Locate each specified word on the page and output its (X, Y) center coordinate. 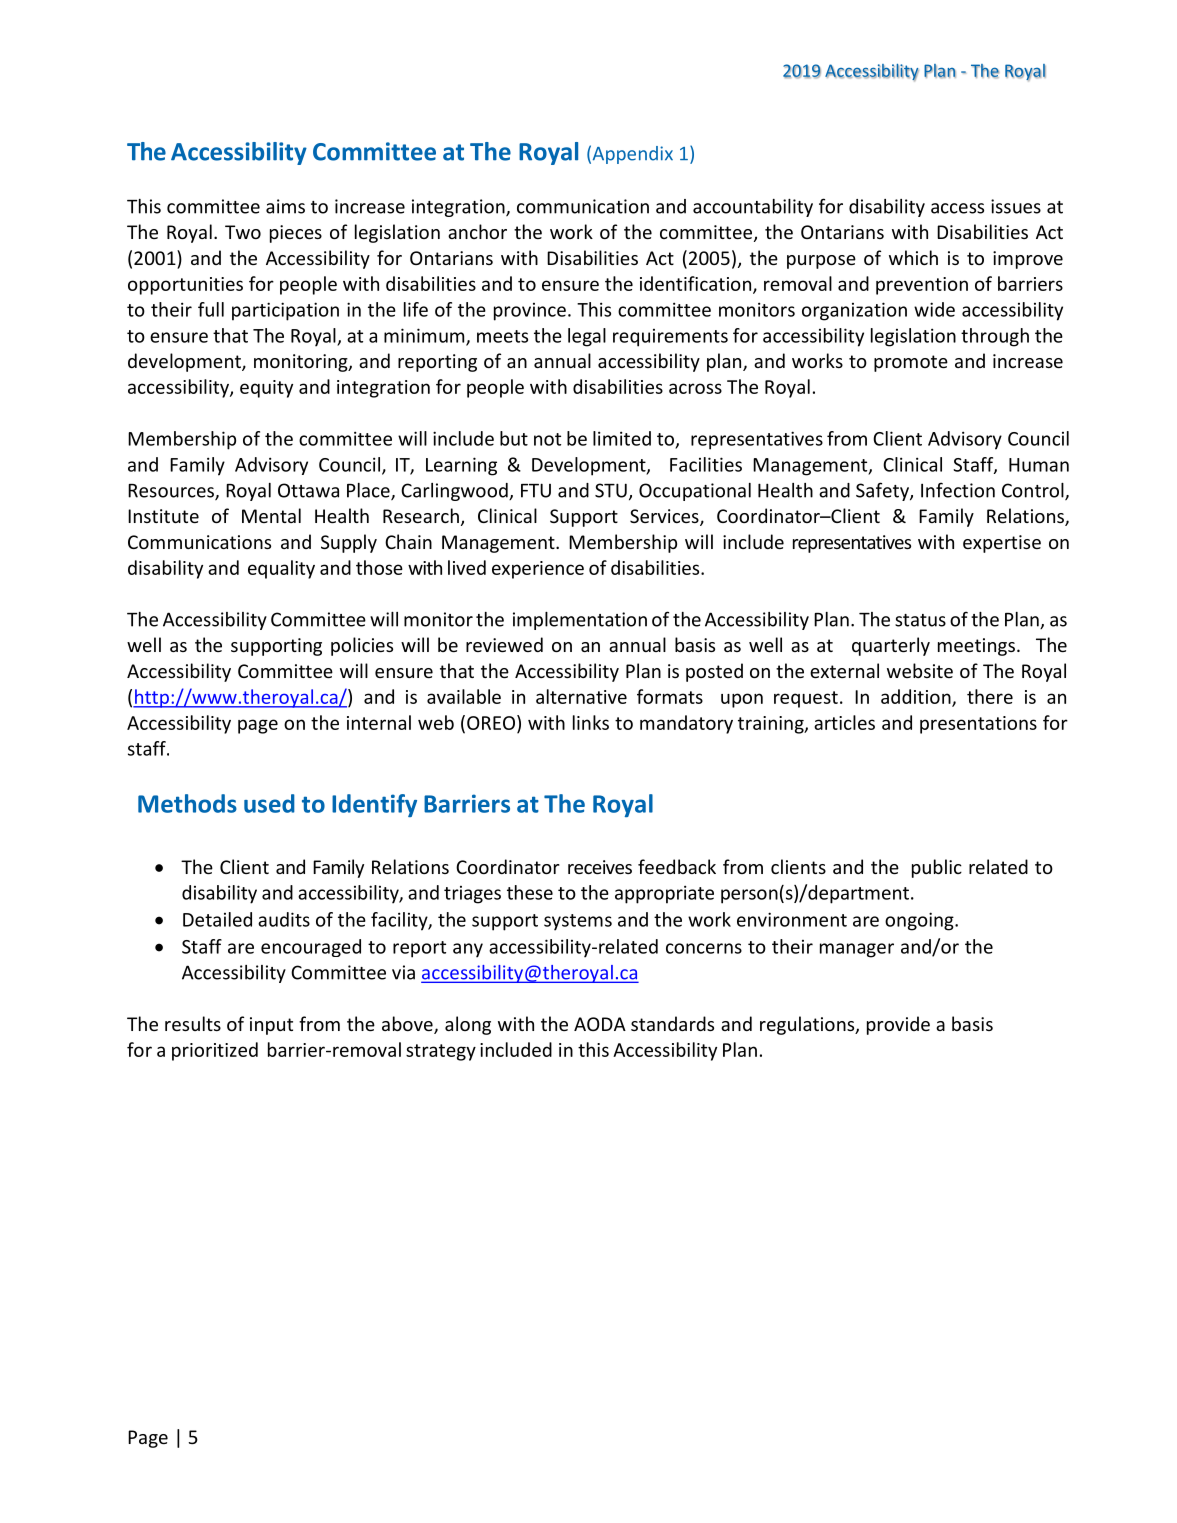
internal (379, 722)
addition (917, 697)
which (913, 257)
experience (538, 570)
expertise (1002, 544)
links (591, 722)
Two (243, 232)
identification (695, 283)
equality (281, 569)
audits (284, 919)
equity (266, 389)
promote (911, 363)
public (937, 868)
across (695, 388)
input (271, 1026)
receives (600, 867)
